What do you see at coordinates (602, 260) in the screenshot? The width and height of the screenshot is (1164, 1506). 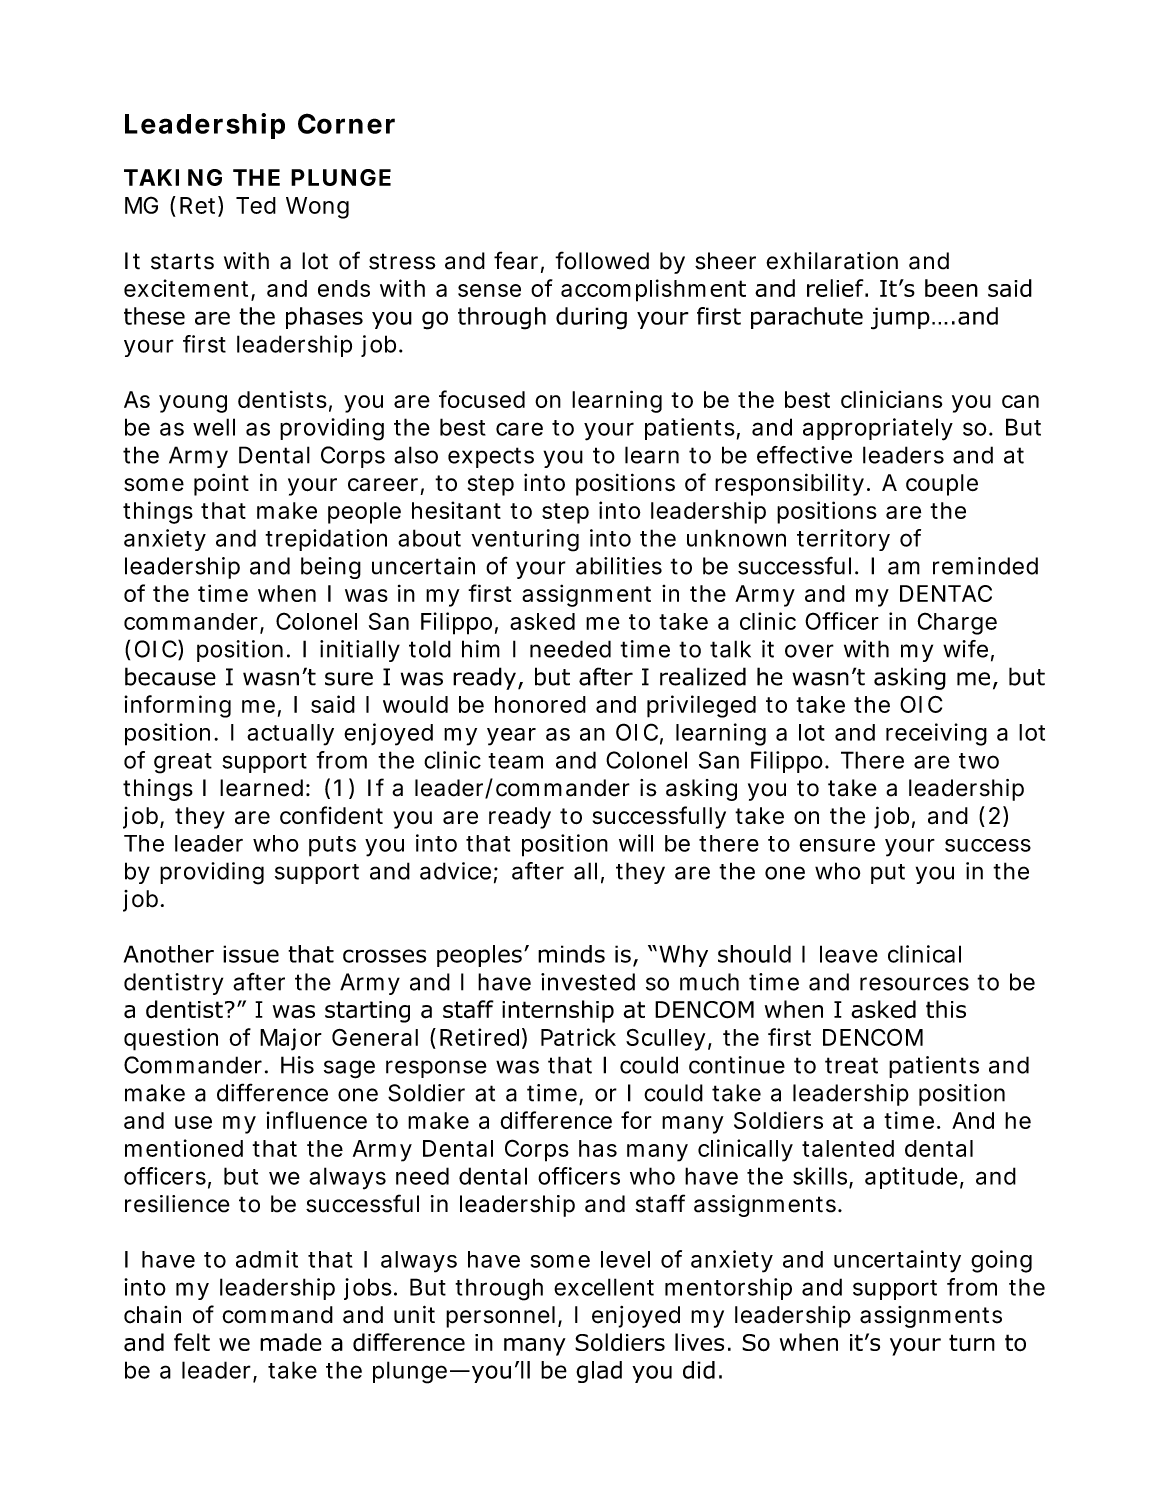 I see `followed` at bounding box center [602, 260].
